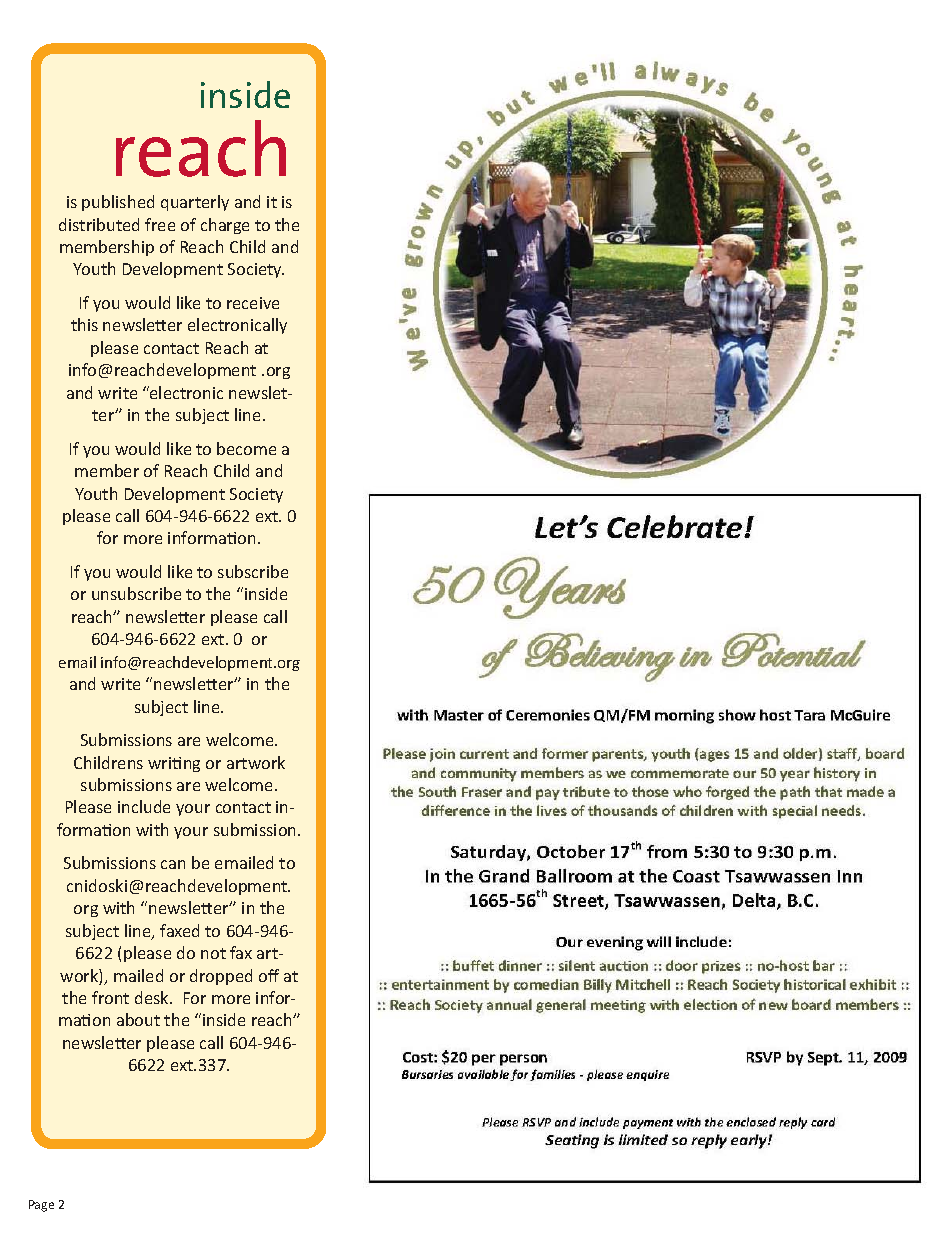 The height and width of the screenshot is (1233, 952). What do you see at coordinates (225, 226) in the screenshot?
I see `charge` at bounding box center [225, 226].
